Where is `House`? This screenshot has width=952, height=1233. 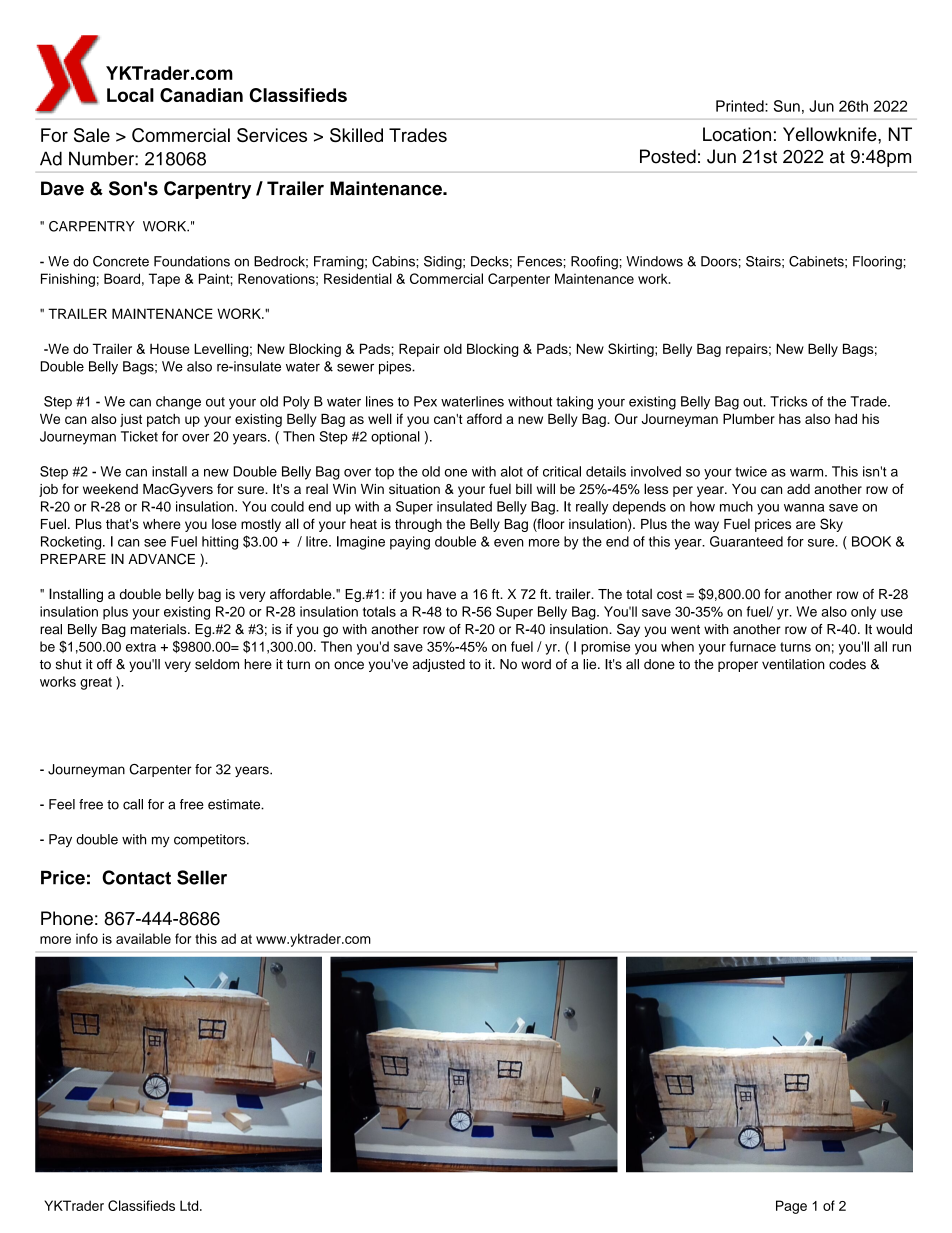 House is located at coordinates (170, 348).
